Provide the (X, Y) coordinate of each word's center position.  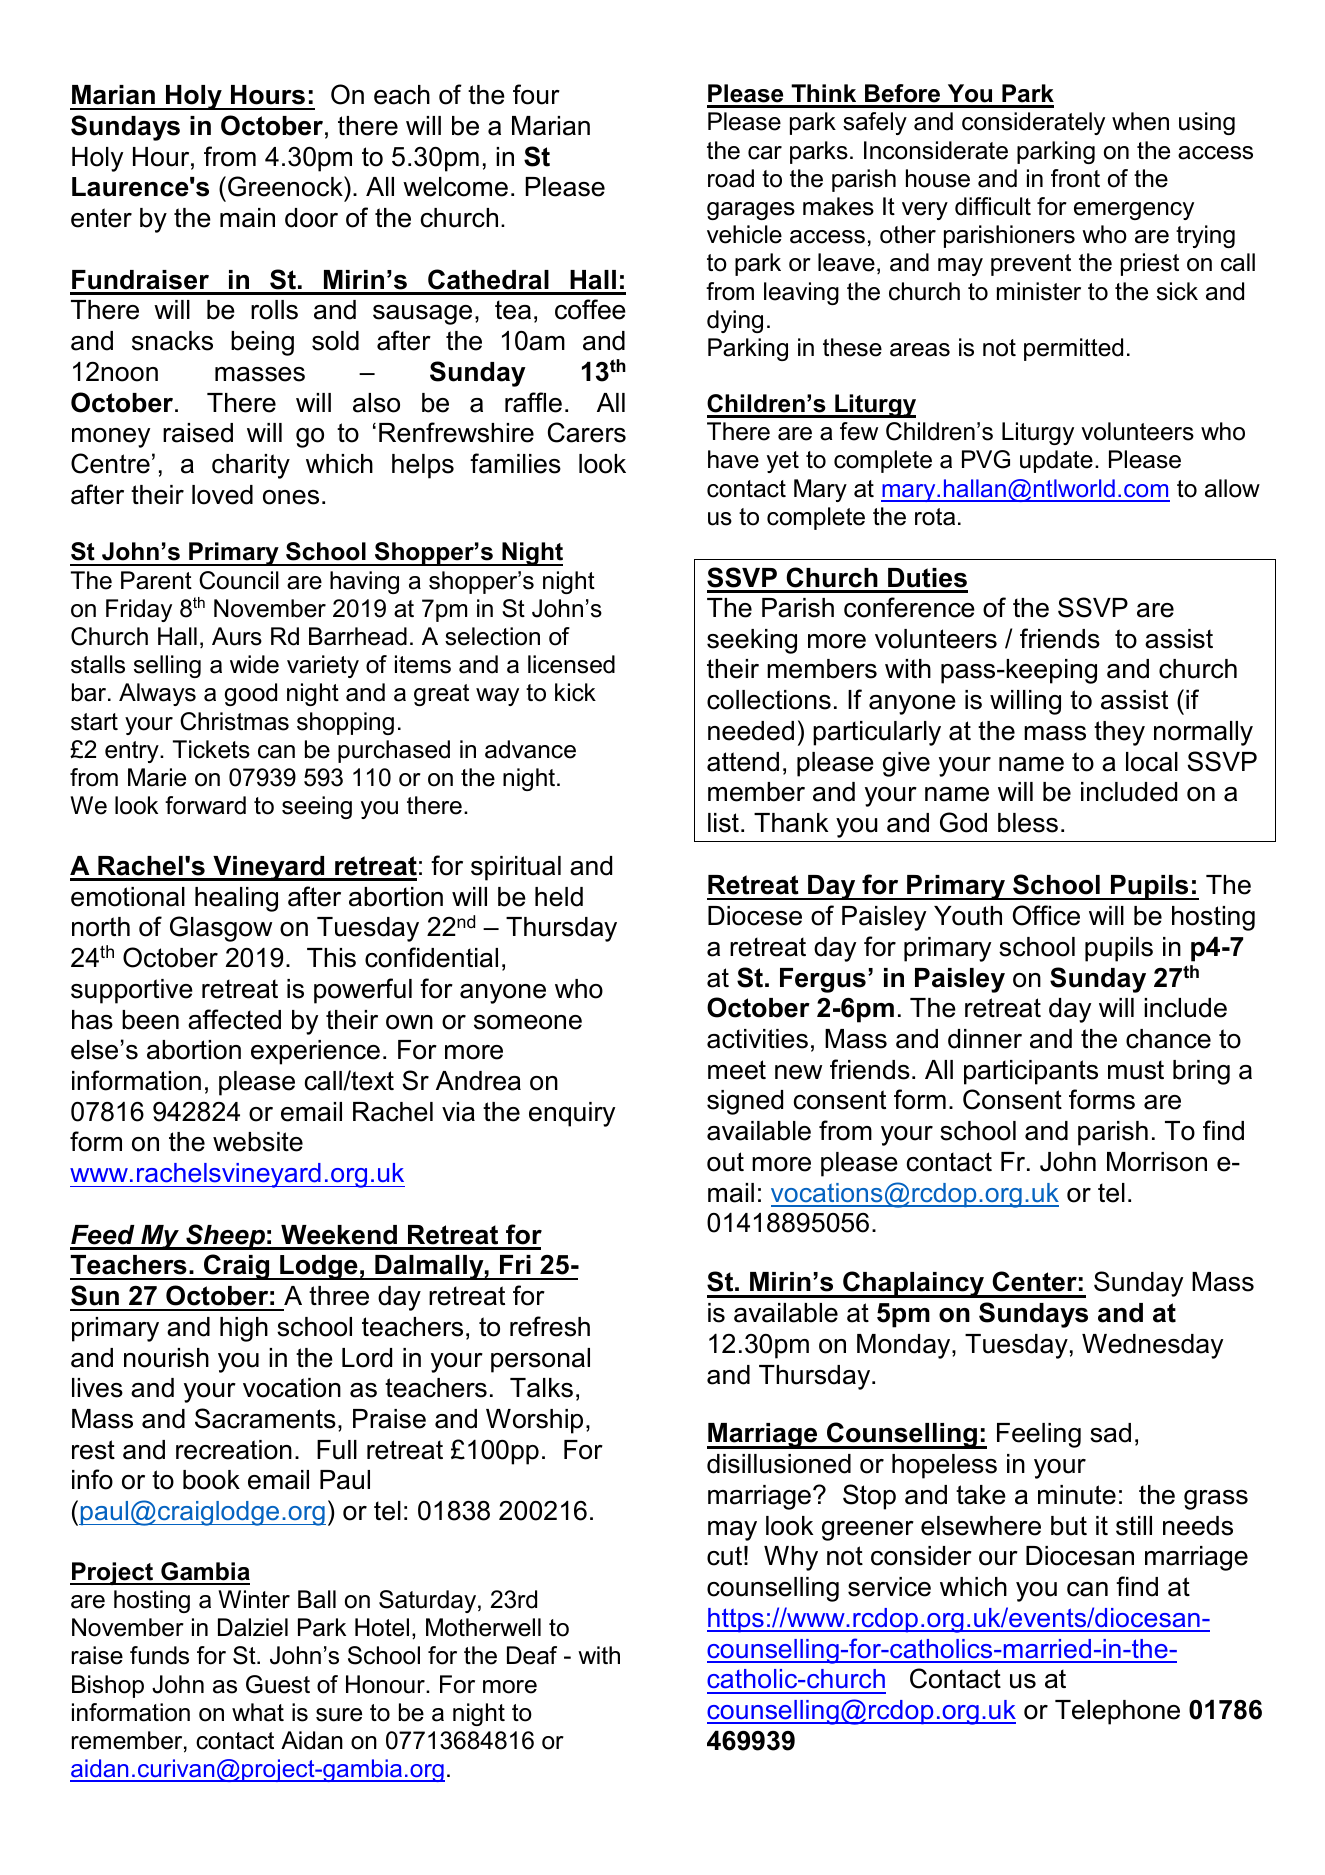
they (1119, 733)
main (247, 218)
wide (254, 664)
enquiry (572, 1114)
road (731, 178)
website (258, 1142)
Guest (278, 1684)
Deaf (532, 1655)
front (1075, 178)
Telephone (1117, 1712)
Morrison (1157, 1162)
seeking (752, 641)
